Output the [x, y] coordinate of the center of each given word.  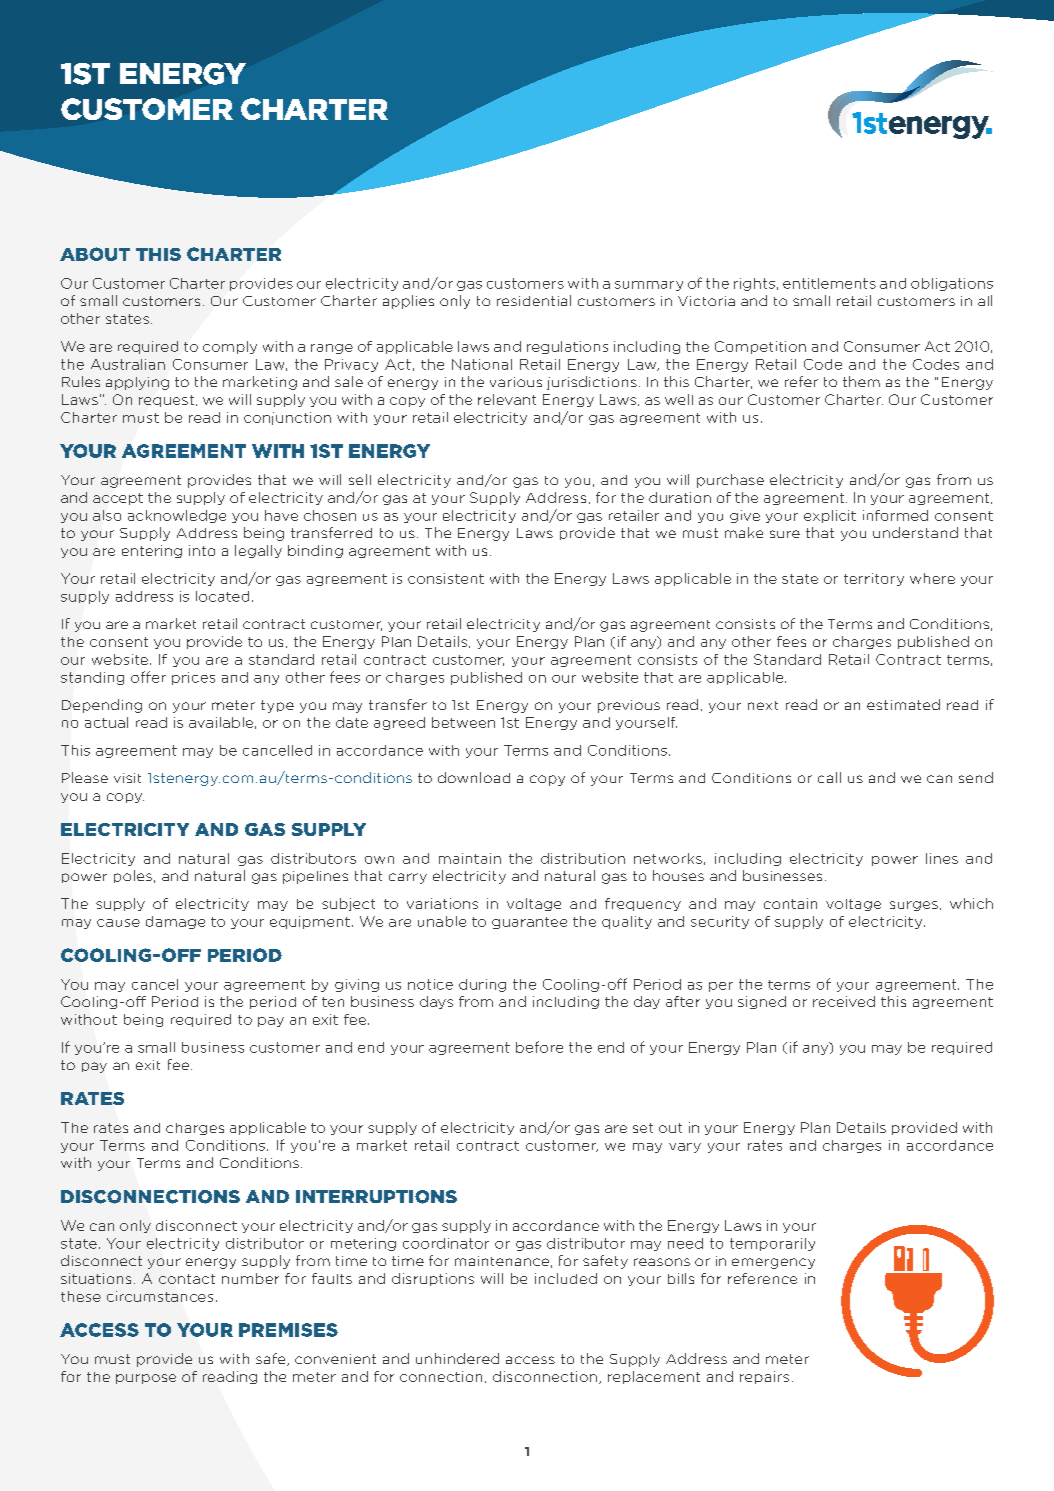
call [829, 777]
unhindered [457, 1358]
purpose [146, 1379]
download [474, 777]
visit [127, 778]
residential [534, 300]
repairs [764, 1377]
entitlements [829, 283]
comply [230, 347]
